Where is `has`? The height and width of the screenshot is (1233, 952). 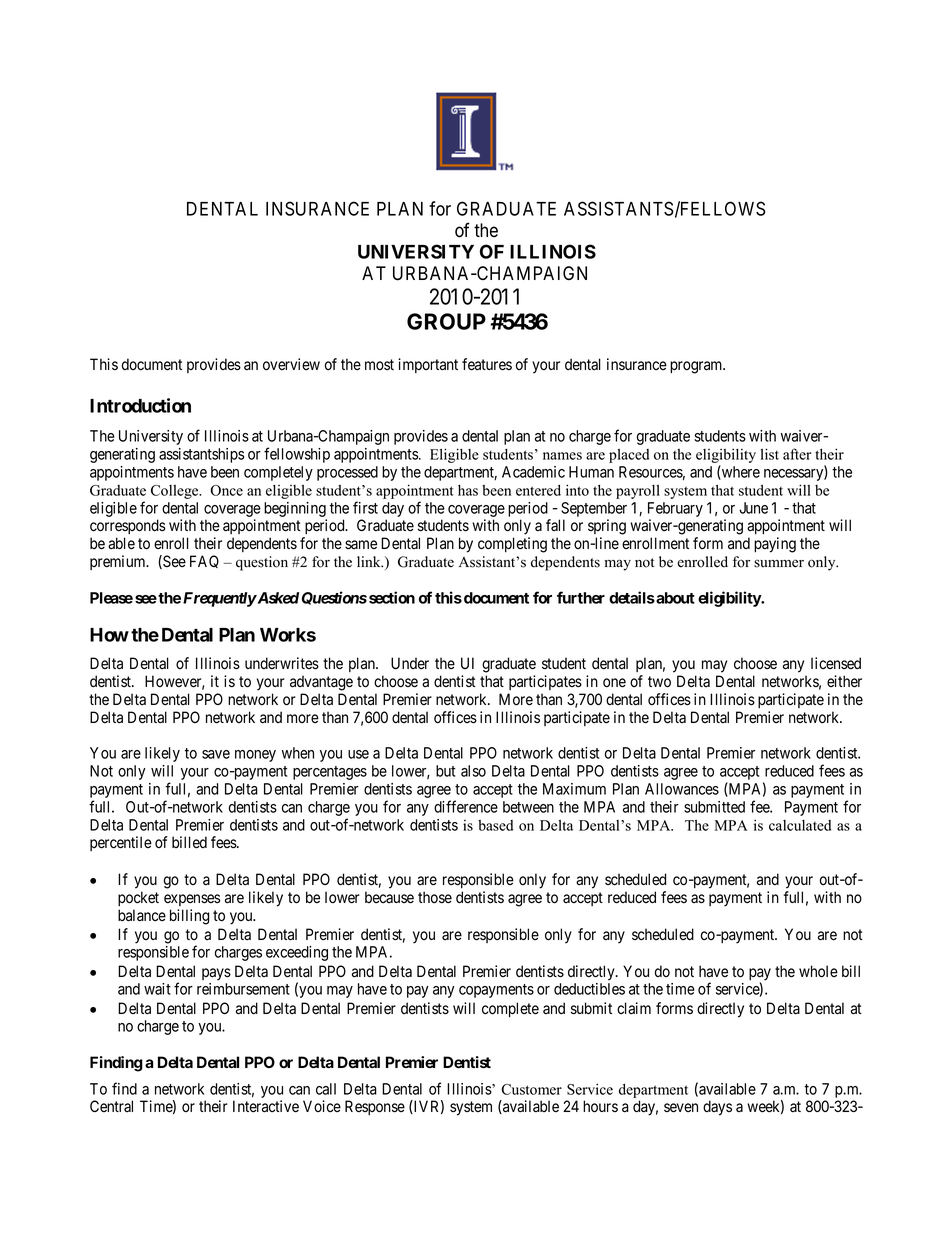 has is located at coordinates (468, 490).
